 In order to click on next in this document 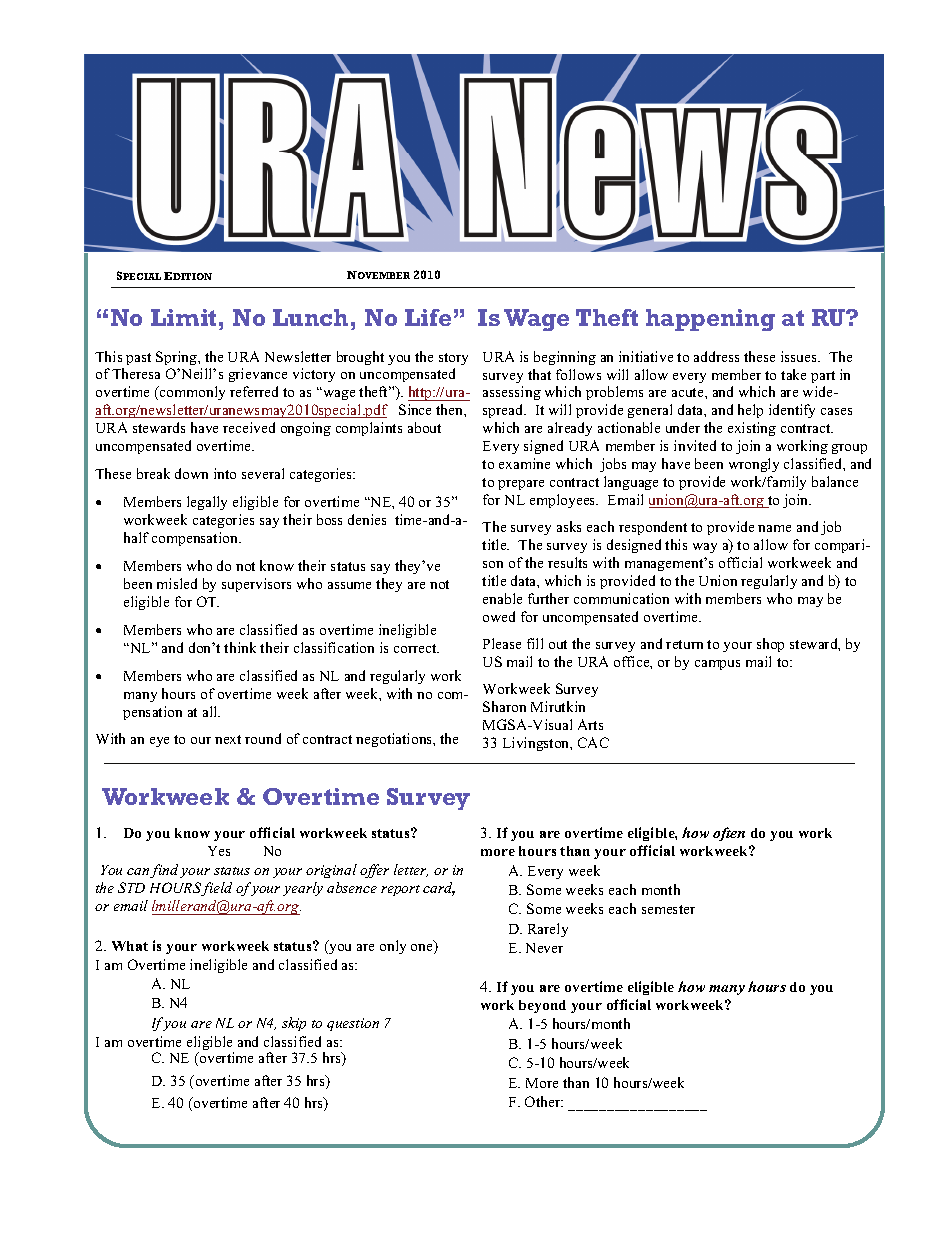, I will do `click(228, 739)`.
